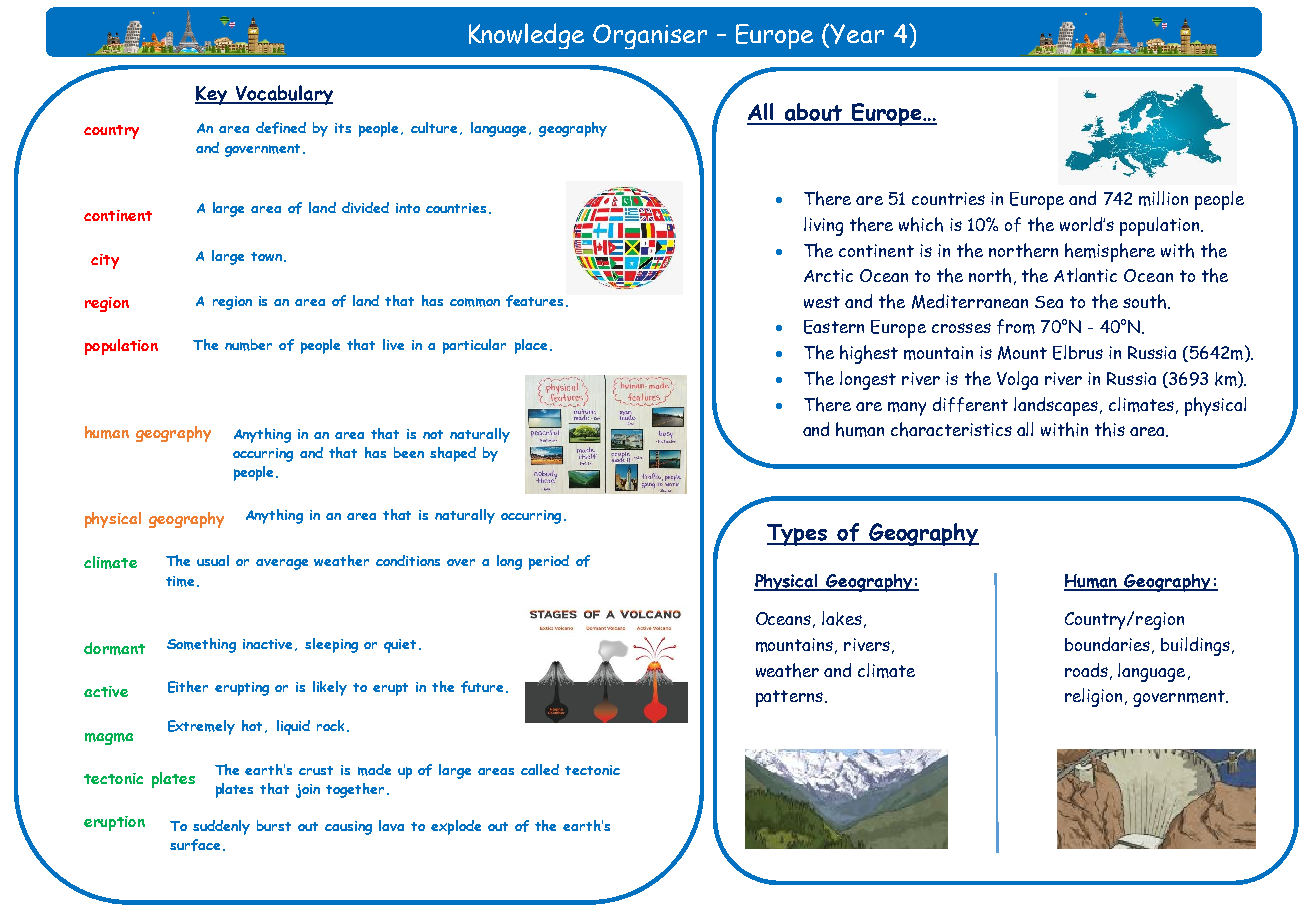  What do you see at coordinates (540, 769) in the document?
I see `called` at bounding box center [540, 769].
